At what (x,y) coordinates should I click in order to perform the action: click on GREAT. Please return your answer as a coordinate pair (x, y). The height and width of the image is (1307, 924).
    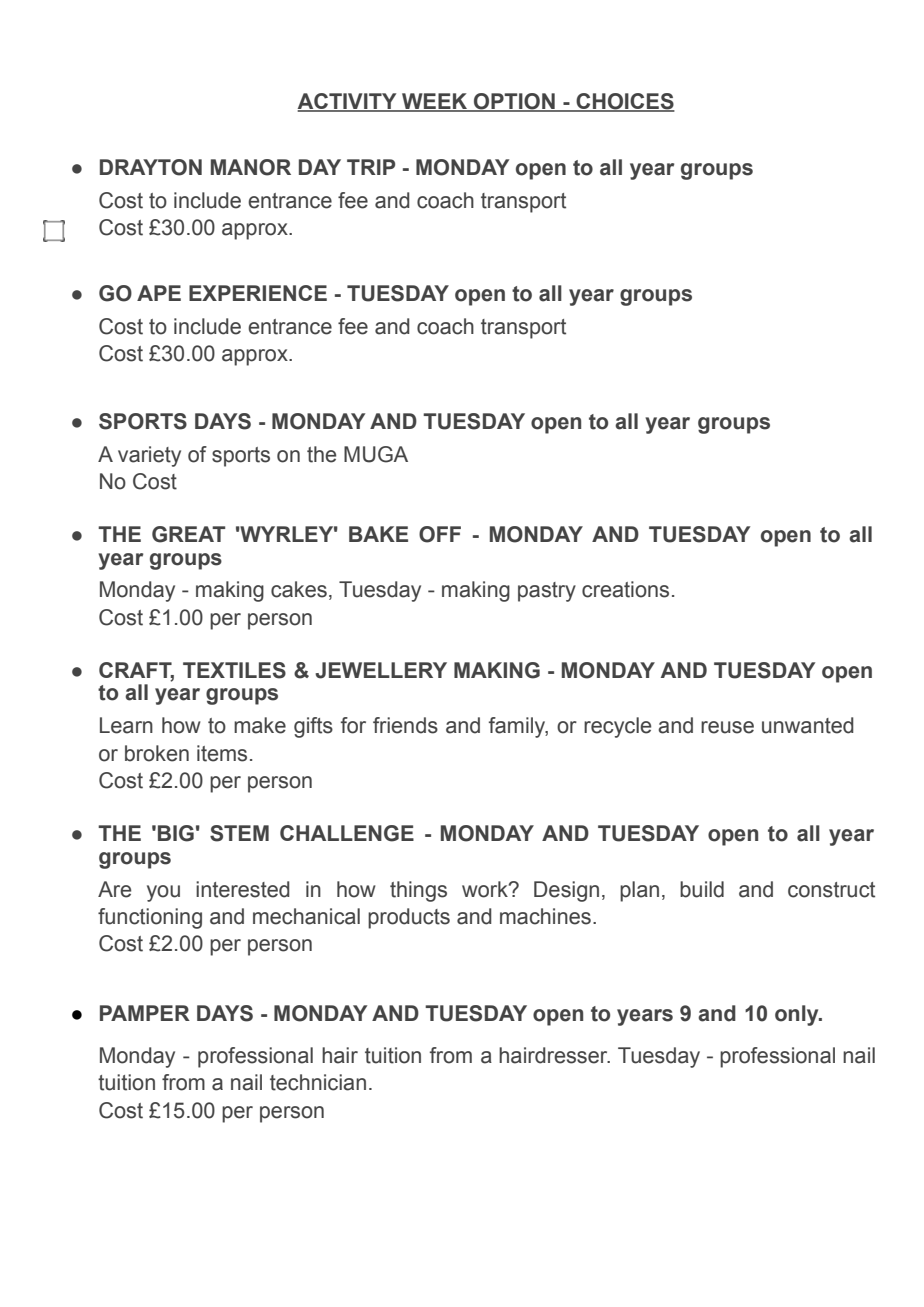
    Looking at the image, I should click on (188, 534).
